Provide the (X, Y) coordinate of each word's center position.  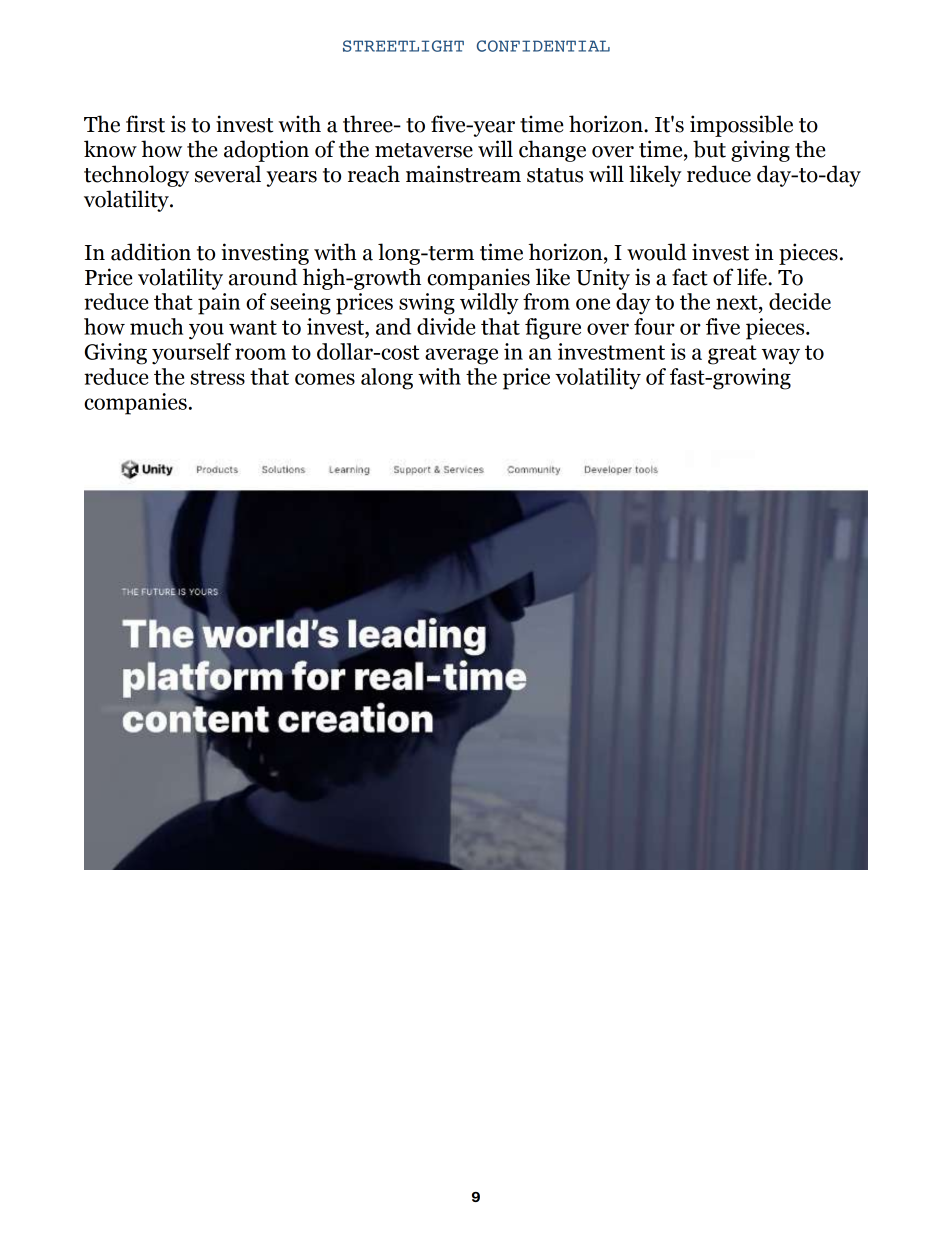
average (461, 356)
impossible (741, 126)
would (657, 252)
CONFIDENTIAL (543, 46)
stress (217, 377)
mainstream (463, 174)
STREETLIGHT (403, 46)
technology (136, 176)
